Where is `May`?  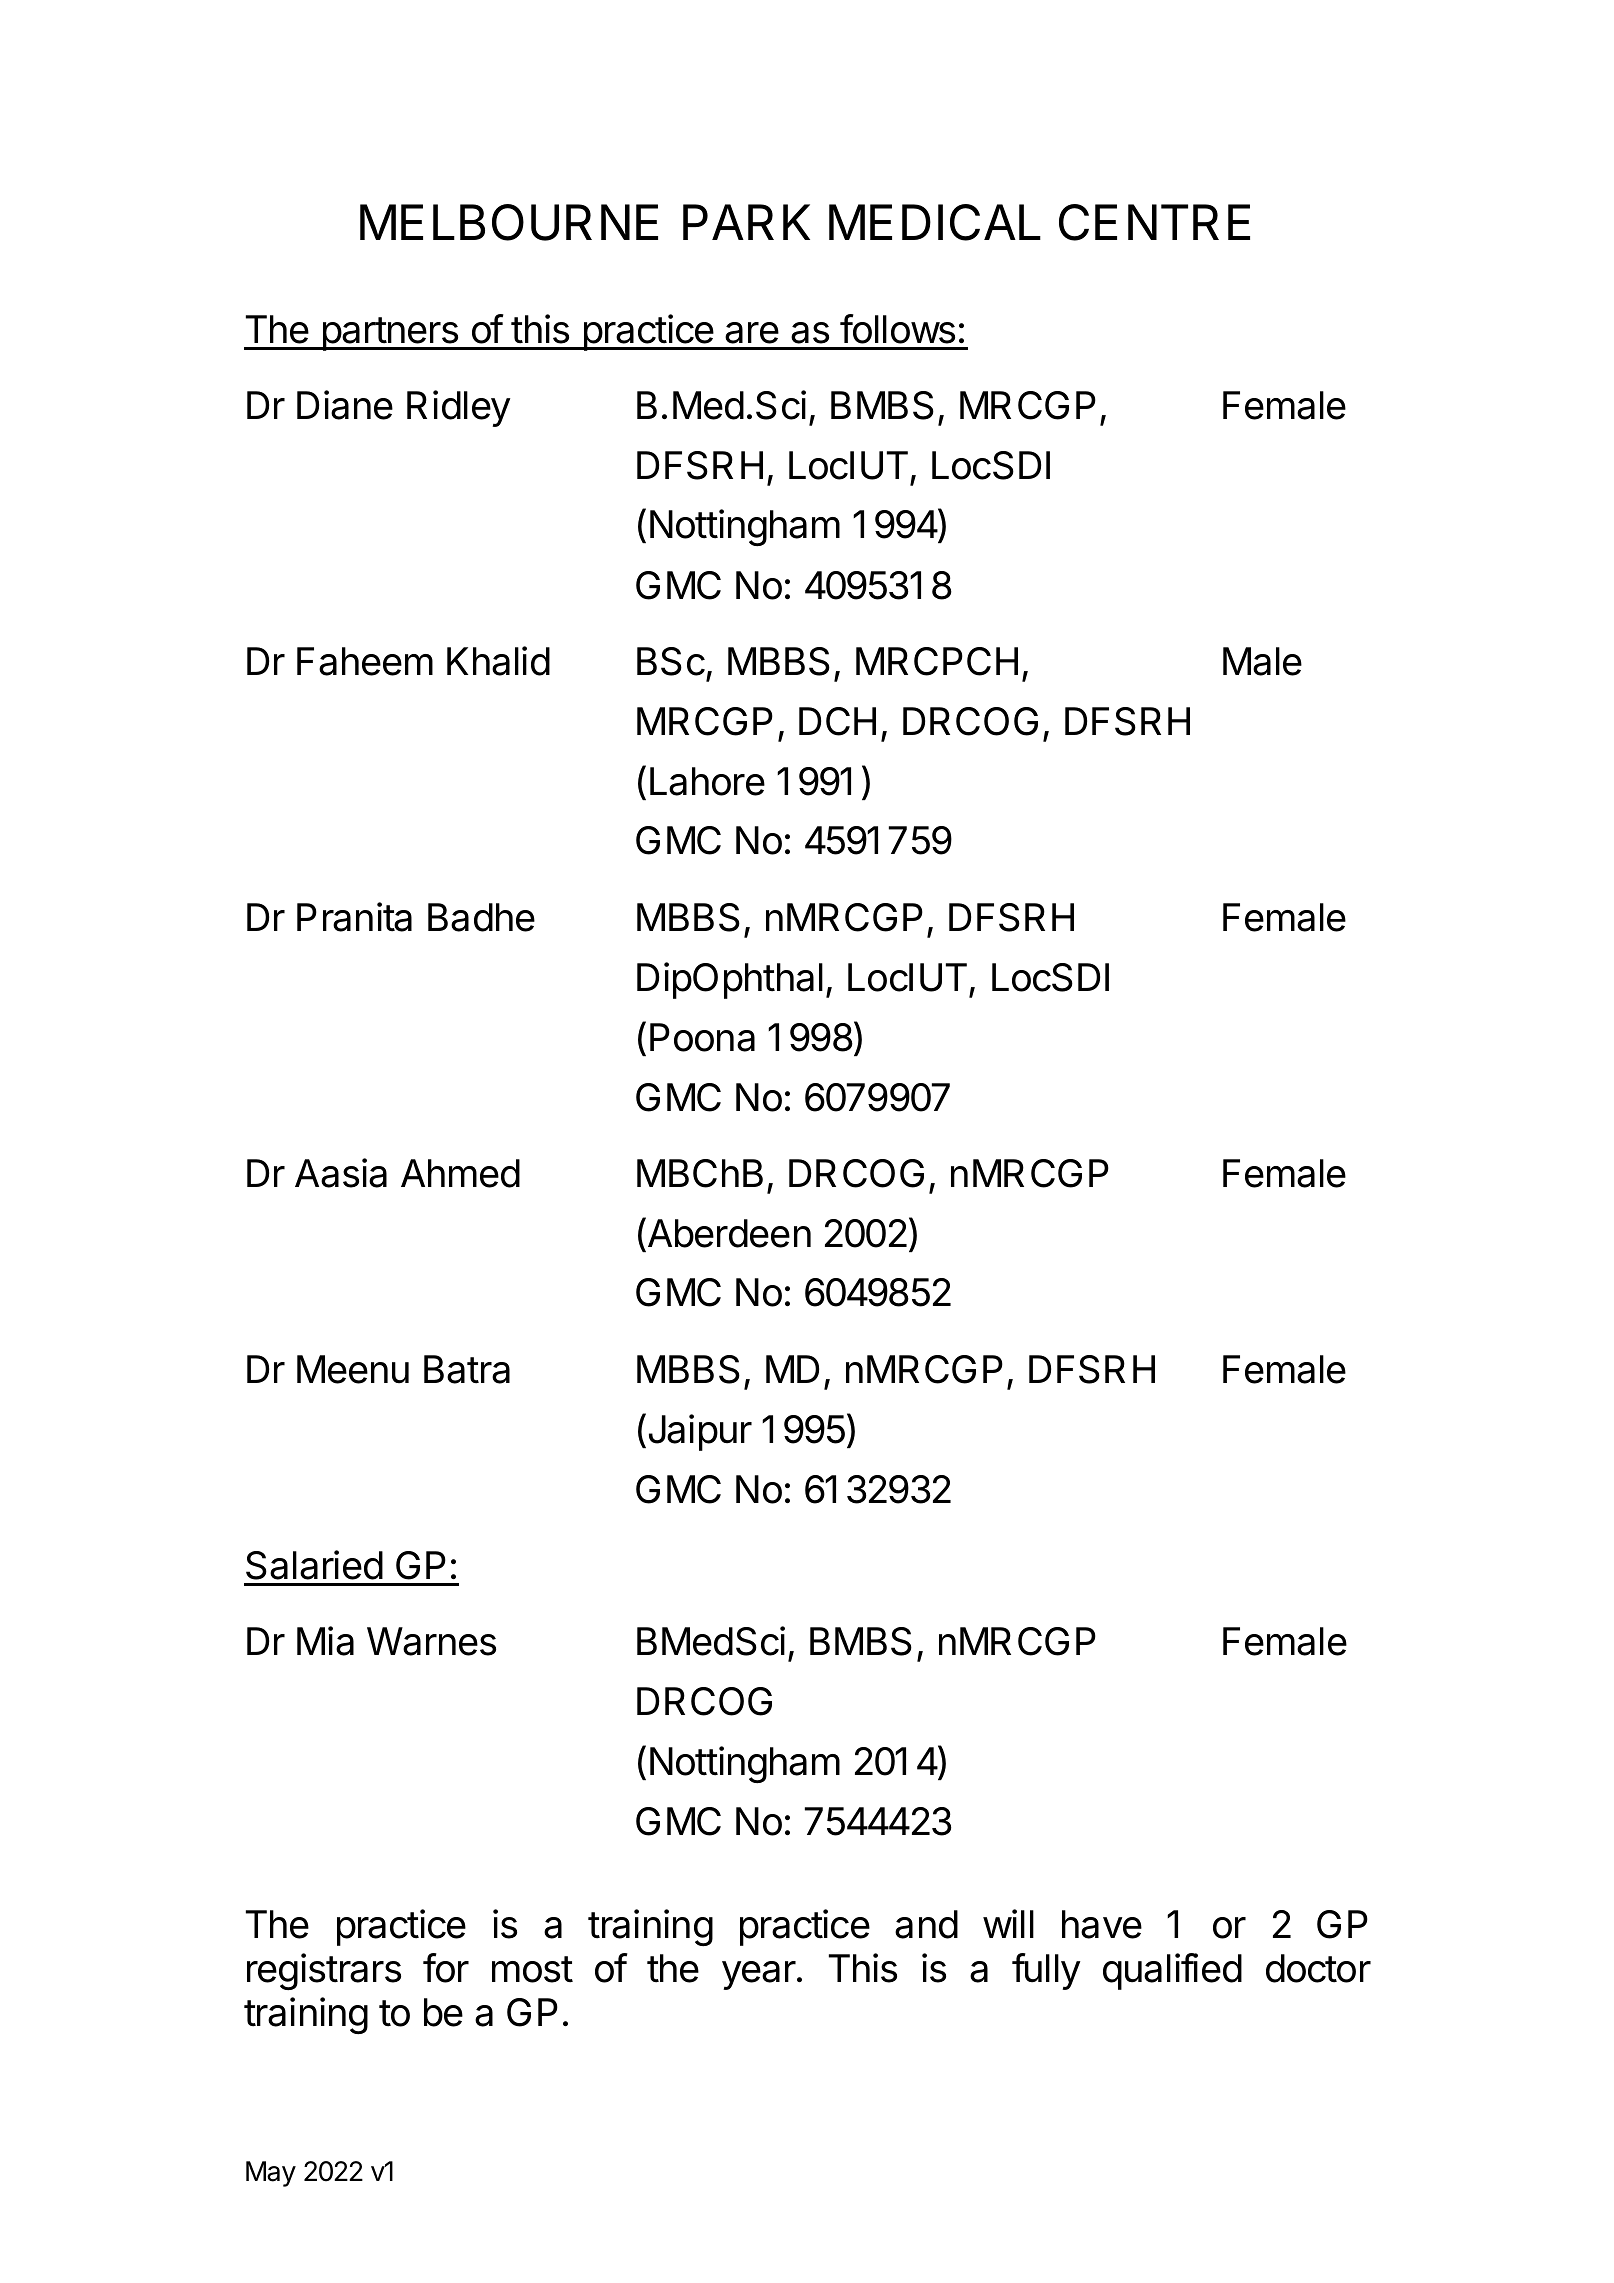
May is located at coordinates (271, 2174).
